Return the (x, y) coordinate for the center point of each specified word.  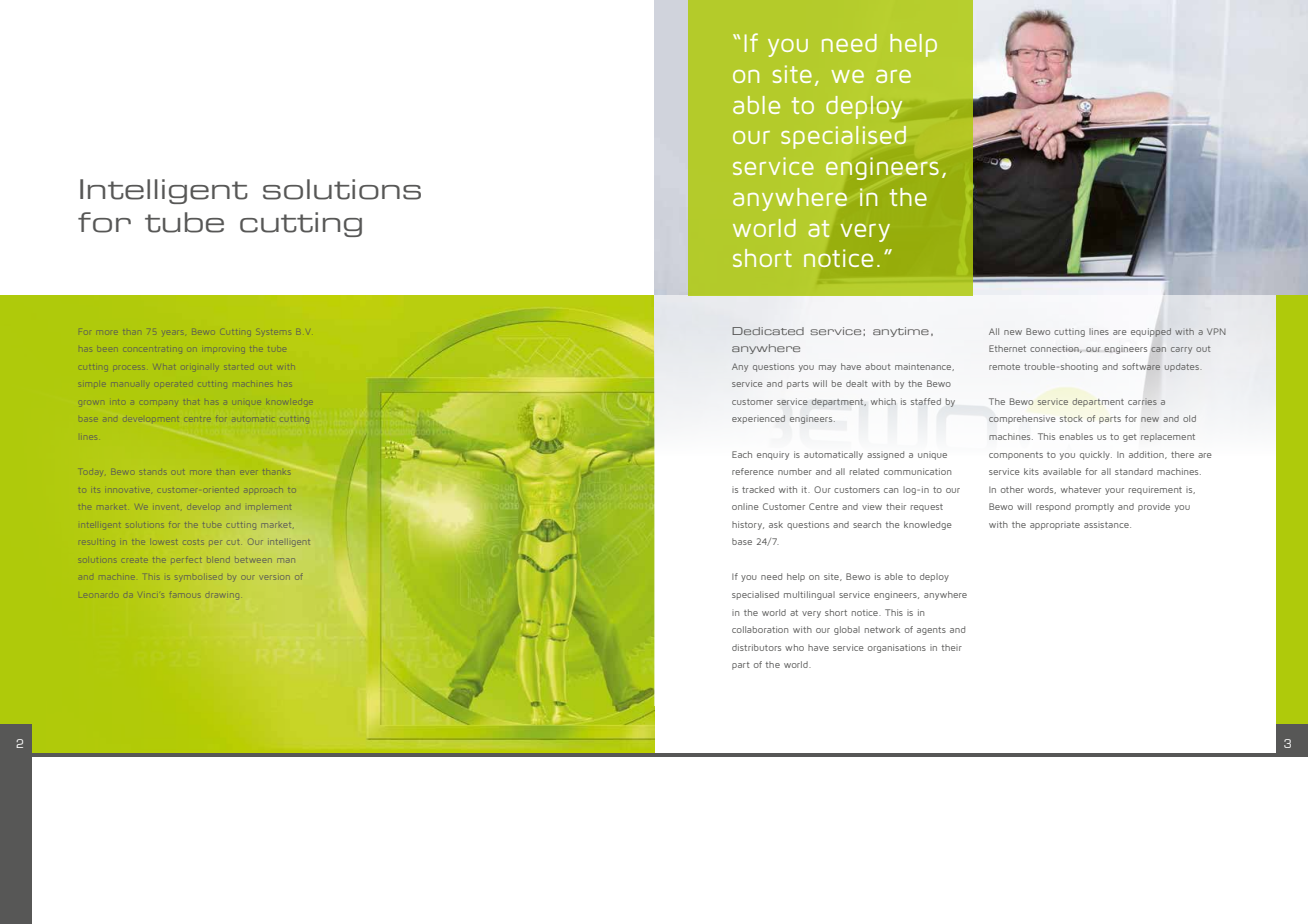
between (253, 560)
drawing (222, 595)
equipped (1151, 332)
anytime (901, 332)
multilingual (809, 595)
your (1114, 491)
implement (270, 507)
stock (1071, 418)
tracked (758, 489)
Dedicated (768, 331)
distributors (756, 647)
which (883, 401)
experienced (758, 419)
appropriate (1055, 526)
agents (931, 631)
